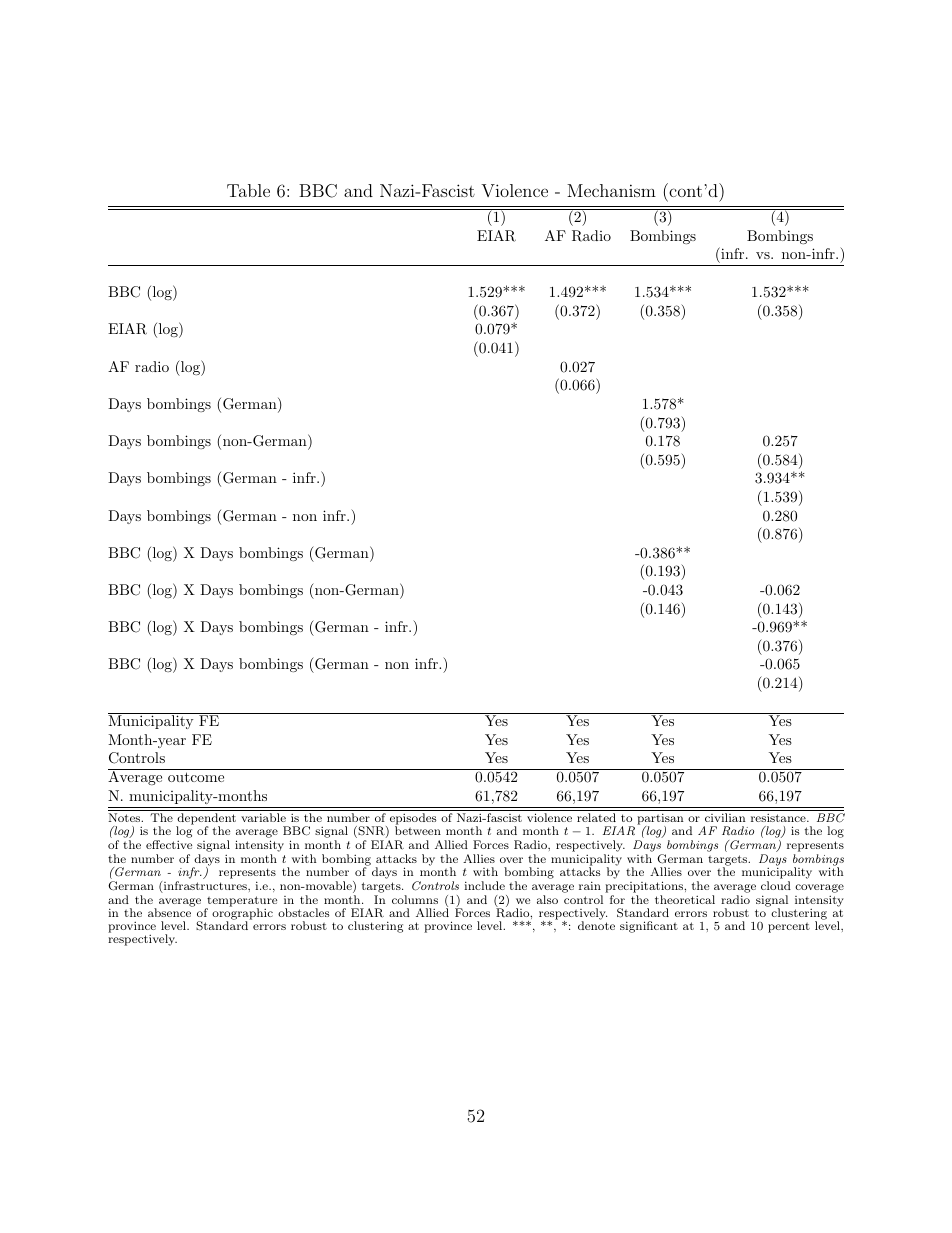 The image size is (952, 1233). What do you see at coordinates (242, 914) in the screenshot?
I see `orographic` at bounding box center [242, 914].
